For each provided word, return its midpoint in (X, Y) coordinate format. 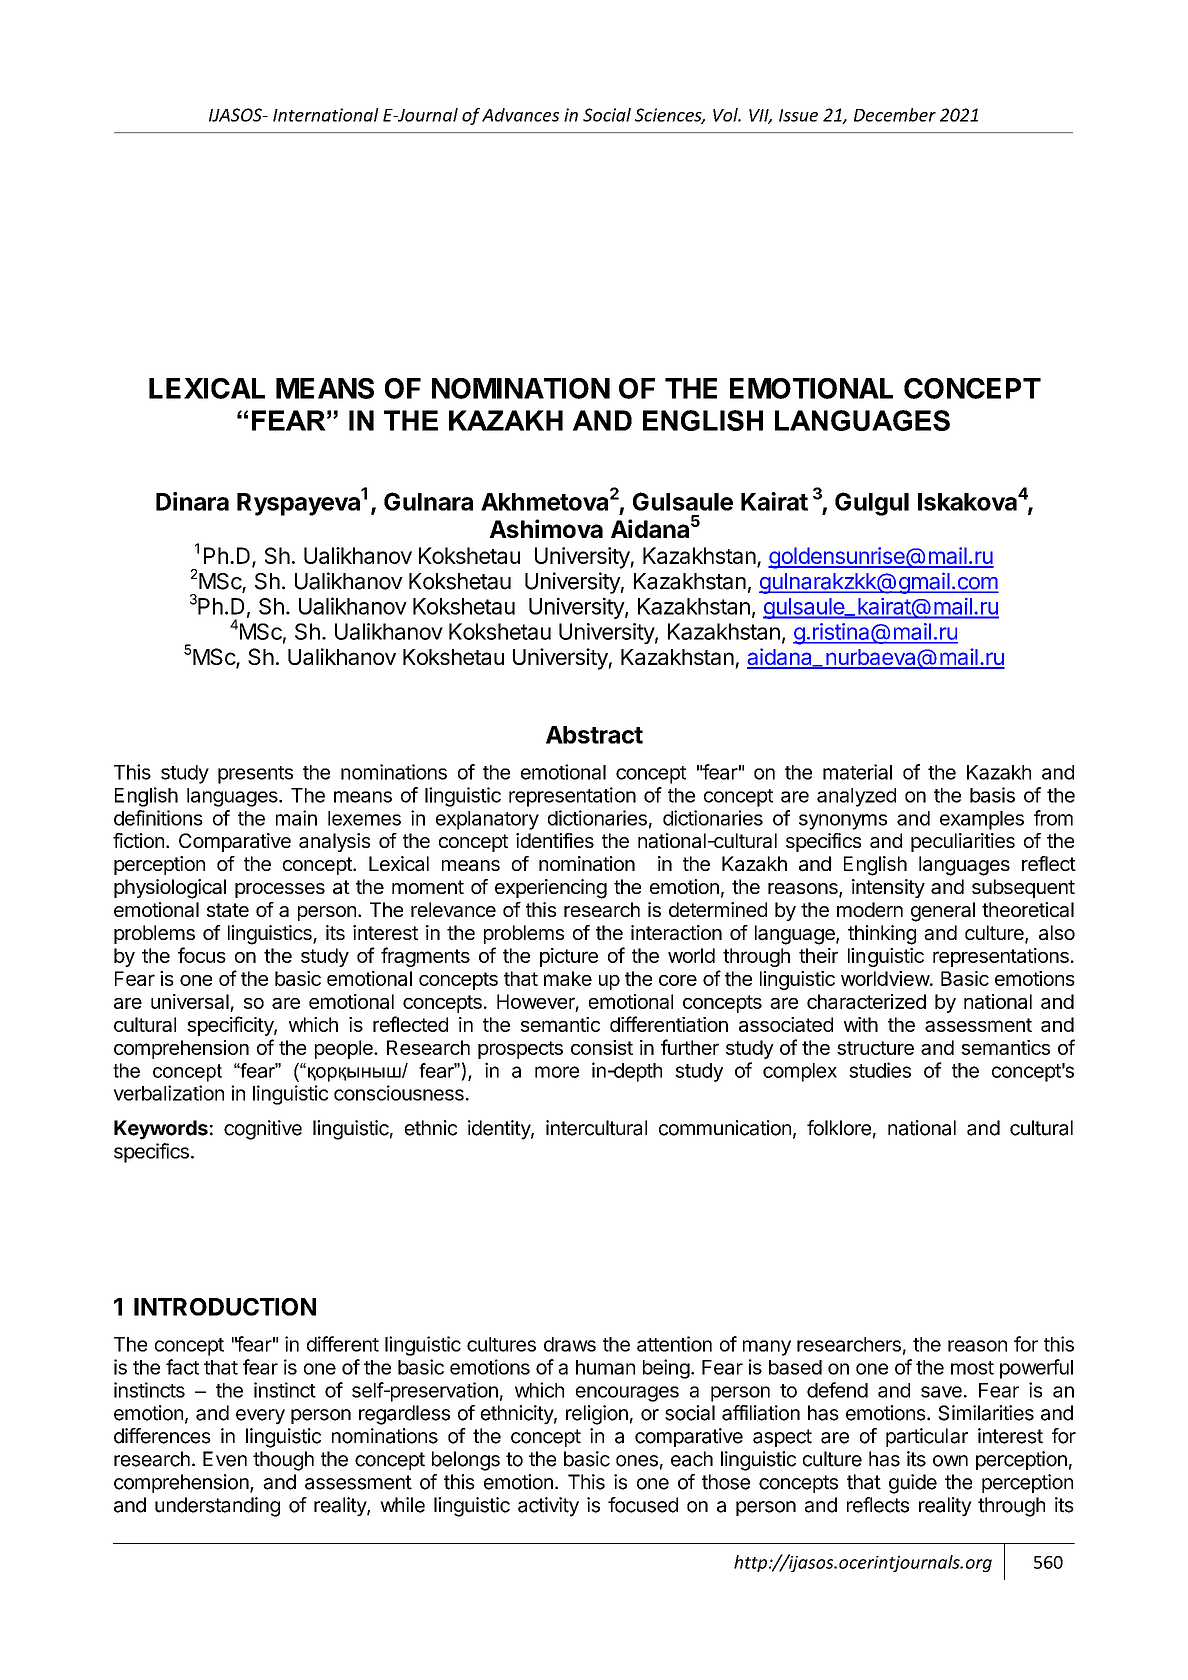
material (857, 772)
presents (255, 775)
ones (637, 1461)
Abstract (594, 735)
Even (225, 1459)
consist (602, 1047)
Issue (798, 115)
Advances (520, 115)
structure (875, 1048)
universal (190, 1001)
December (895, 115)
